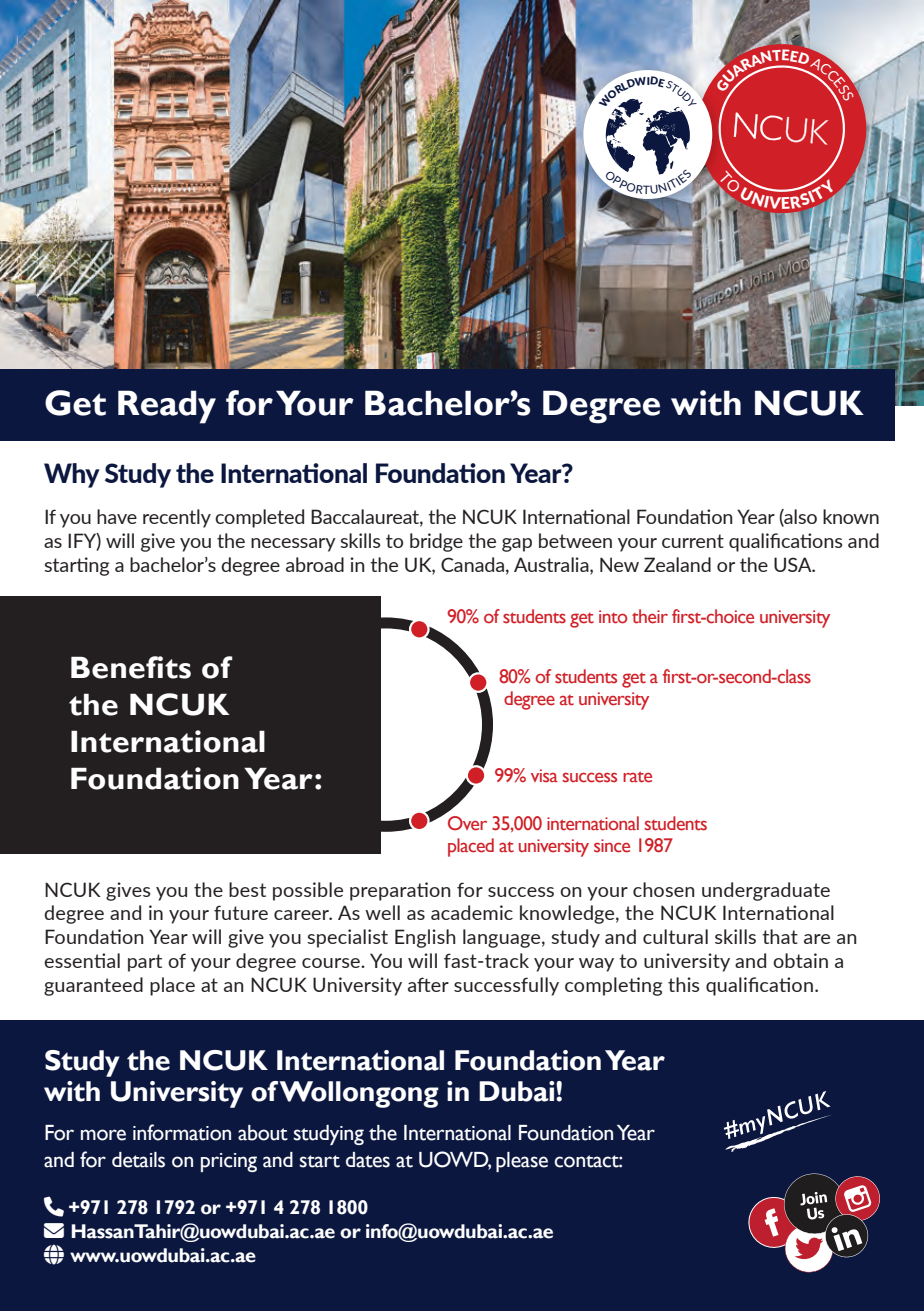 The image size is (924, 1311). Describe the element at coordinates (851, 516) in the screenshot. I see `known` at that location.
